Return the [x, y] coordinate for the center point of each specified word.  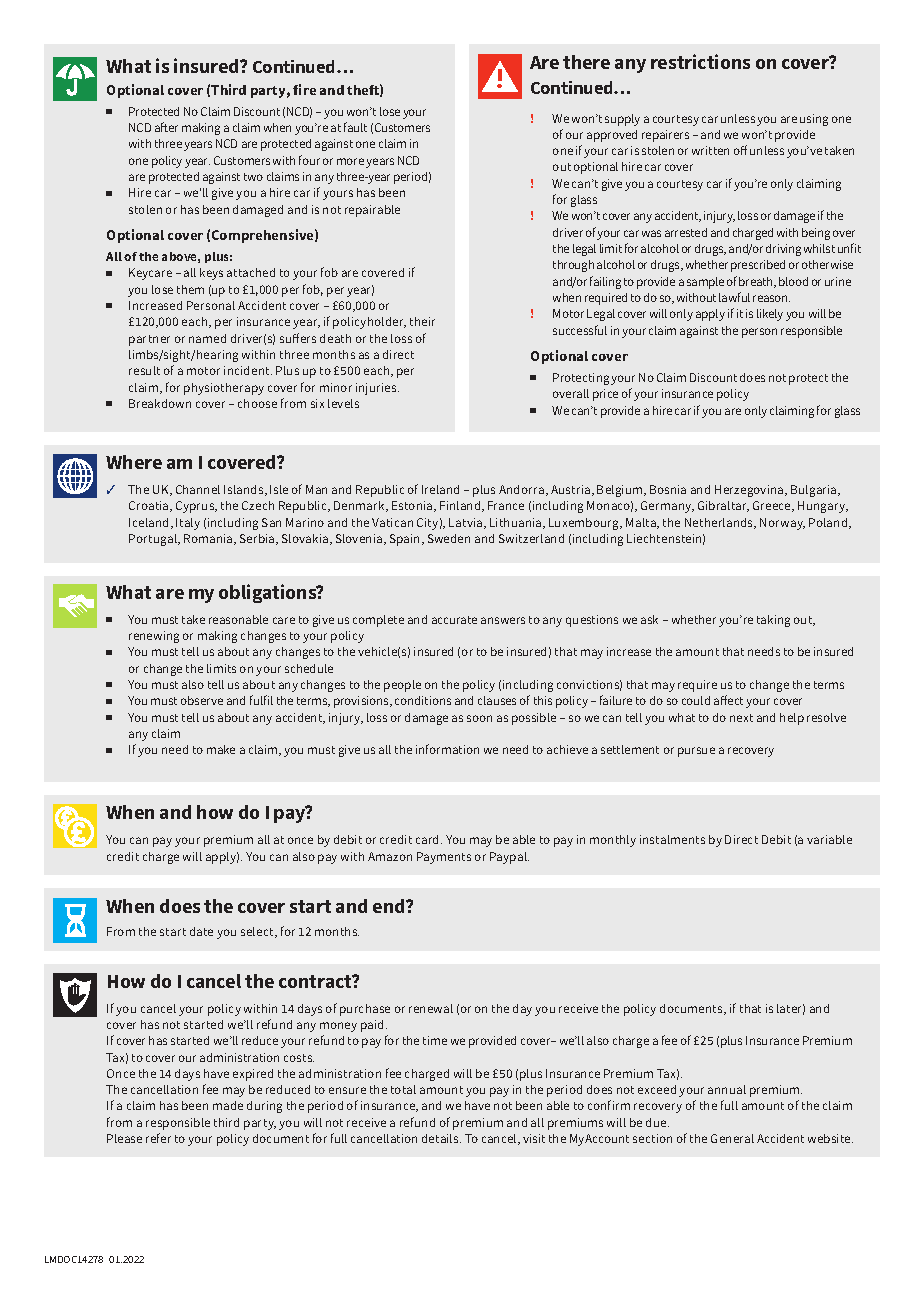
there [586, 62]
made [228, 1105]
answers [503, 620]
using [814, 120]
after [166, 127]
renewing [154, 637]
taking [773, 621]
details [441, 1138]
